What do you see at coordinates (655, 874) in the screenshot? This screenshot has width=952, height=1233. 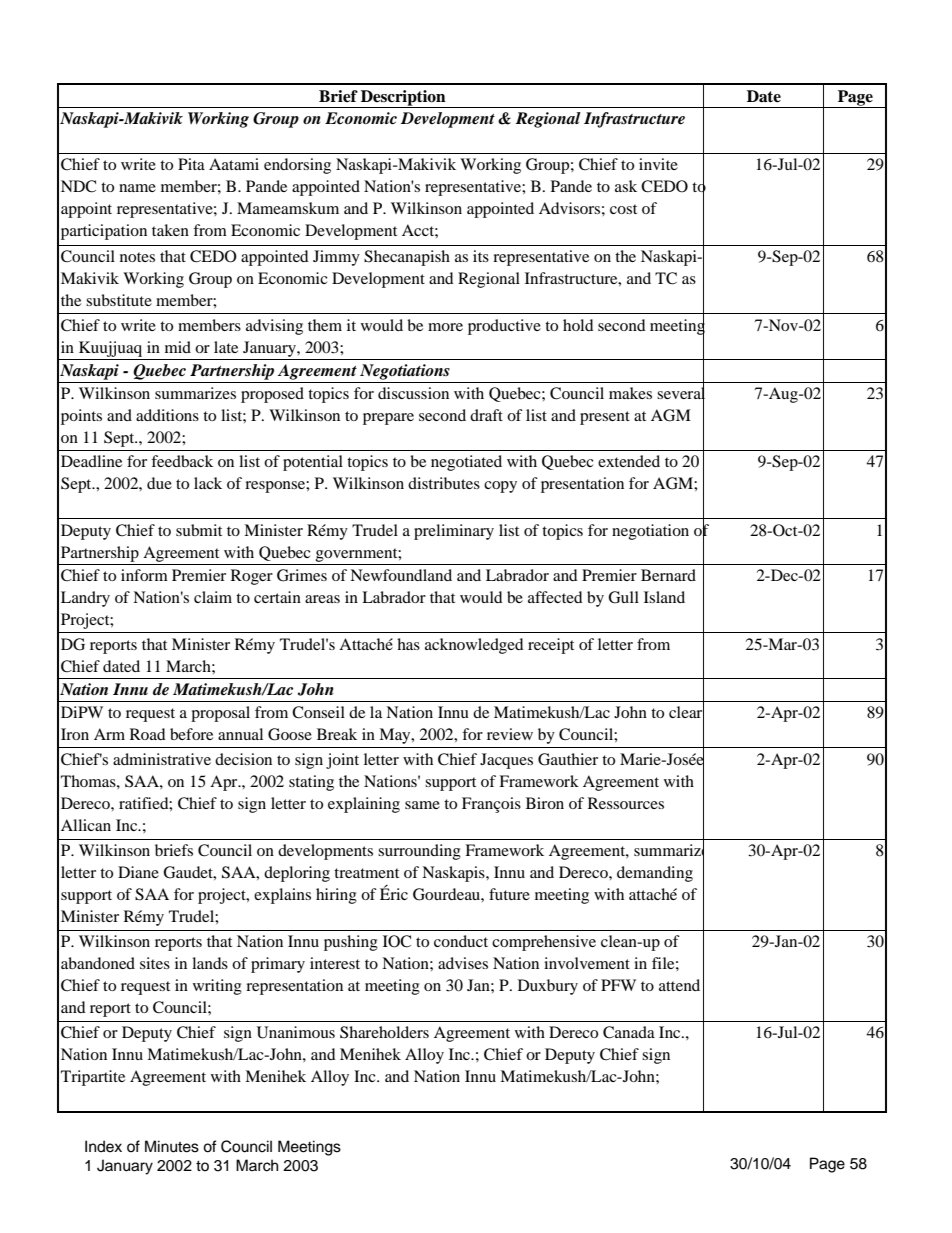 I see `demanding` at bounding box center [655, 874].
